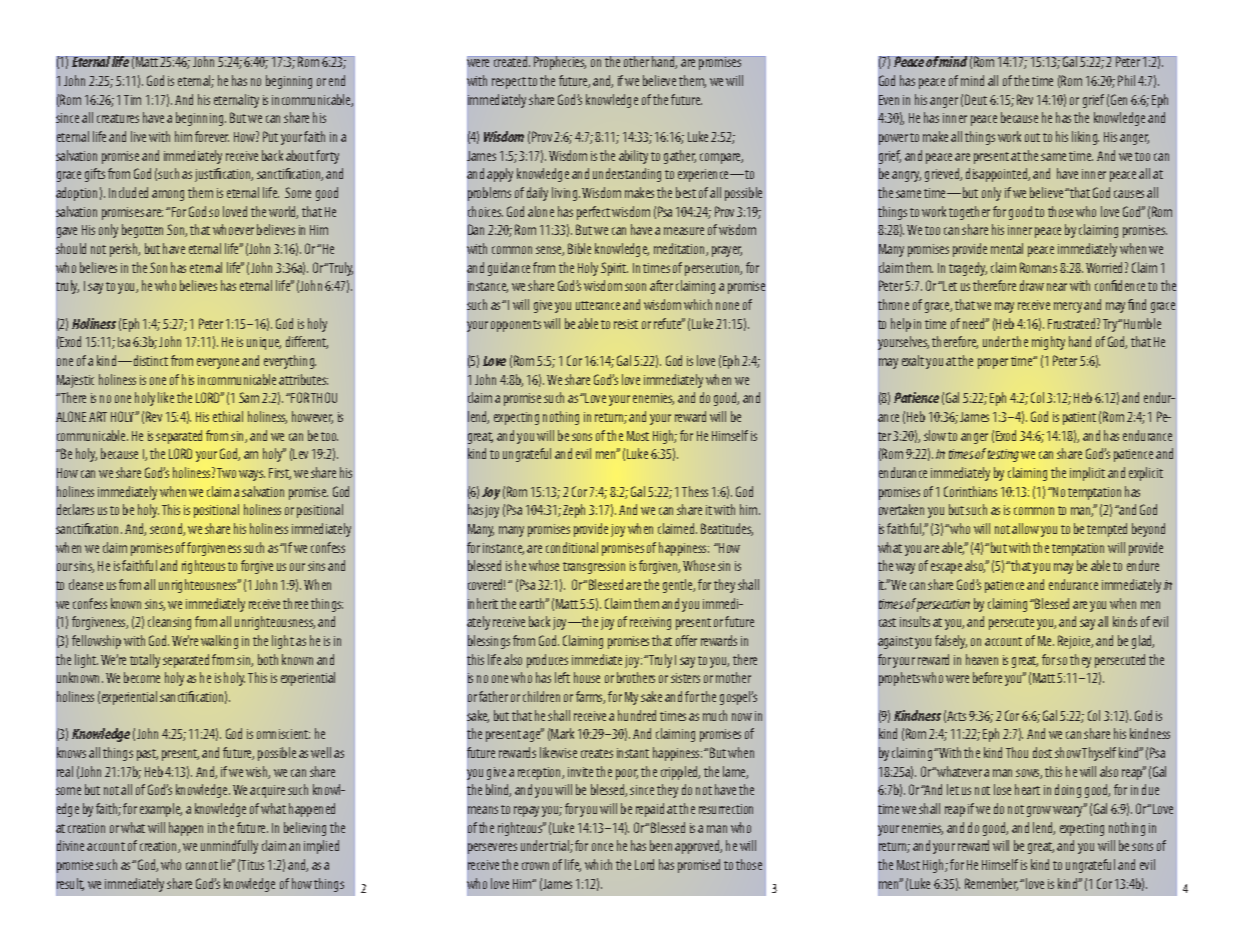  I want to click on once, so click(602, 847).
